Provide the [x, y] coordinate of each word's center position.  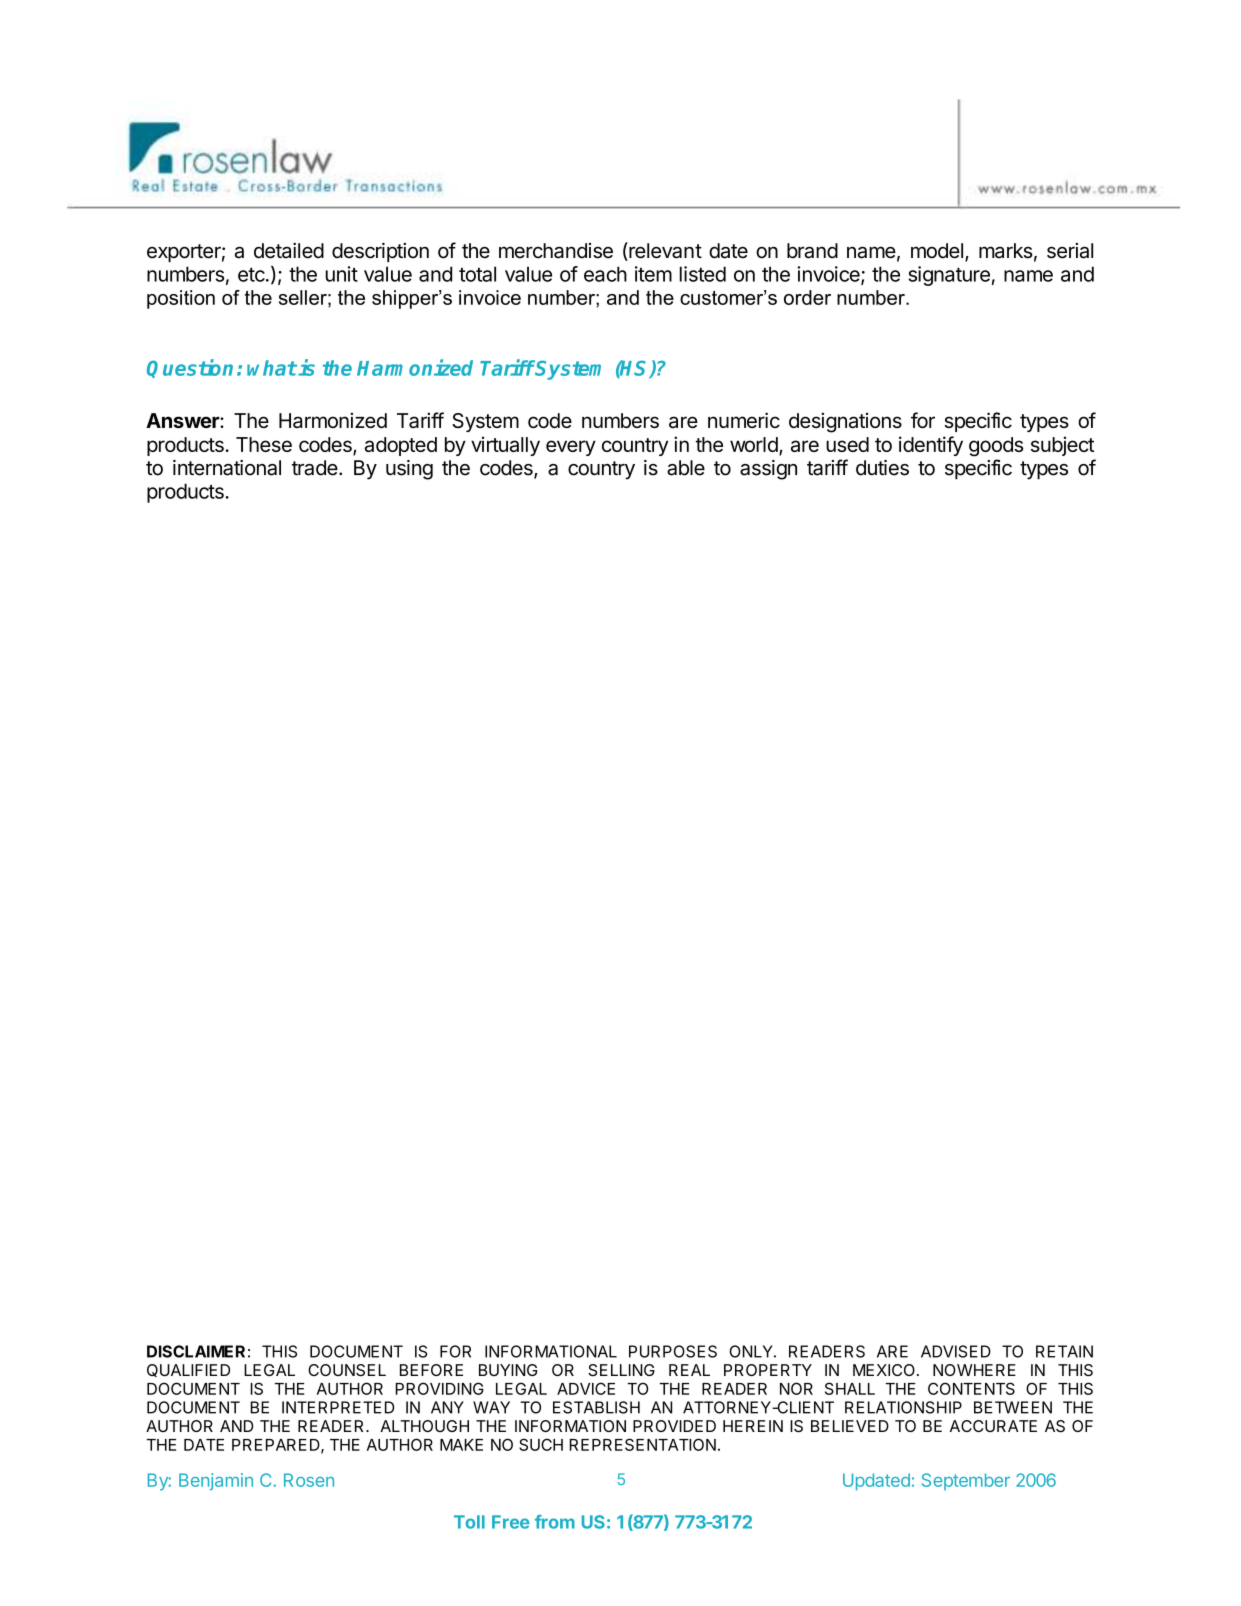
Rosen [309, 1480]
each [605, 274]
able [686, 468]
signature [949, 276]
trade [315, 468]
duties [882, 468]
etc [251, 274]
